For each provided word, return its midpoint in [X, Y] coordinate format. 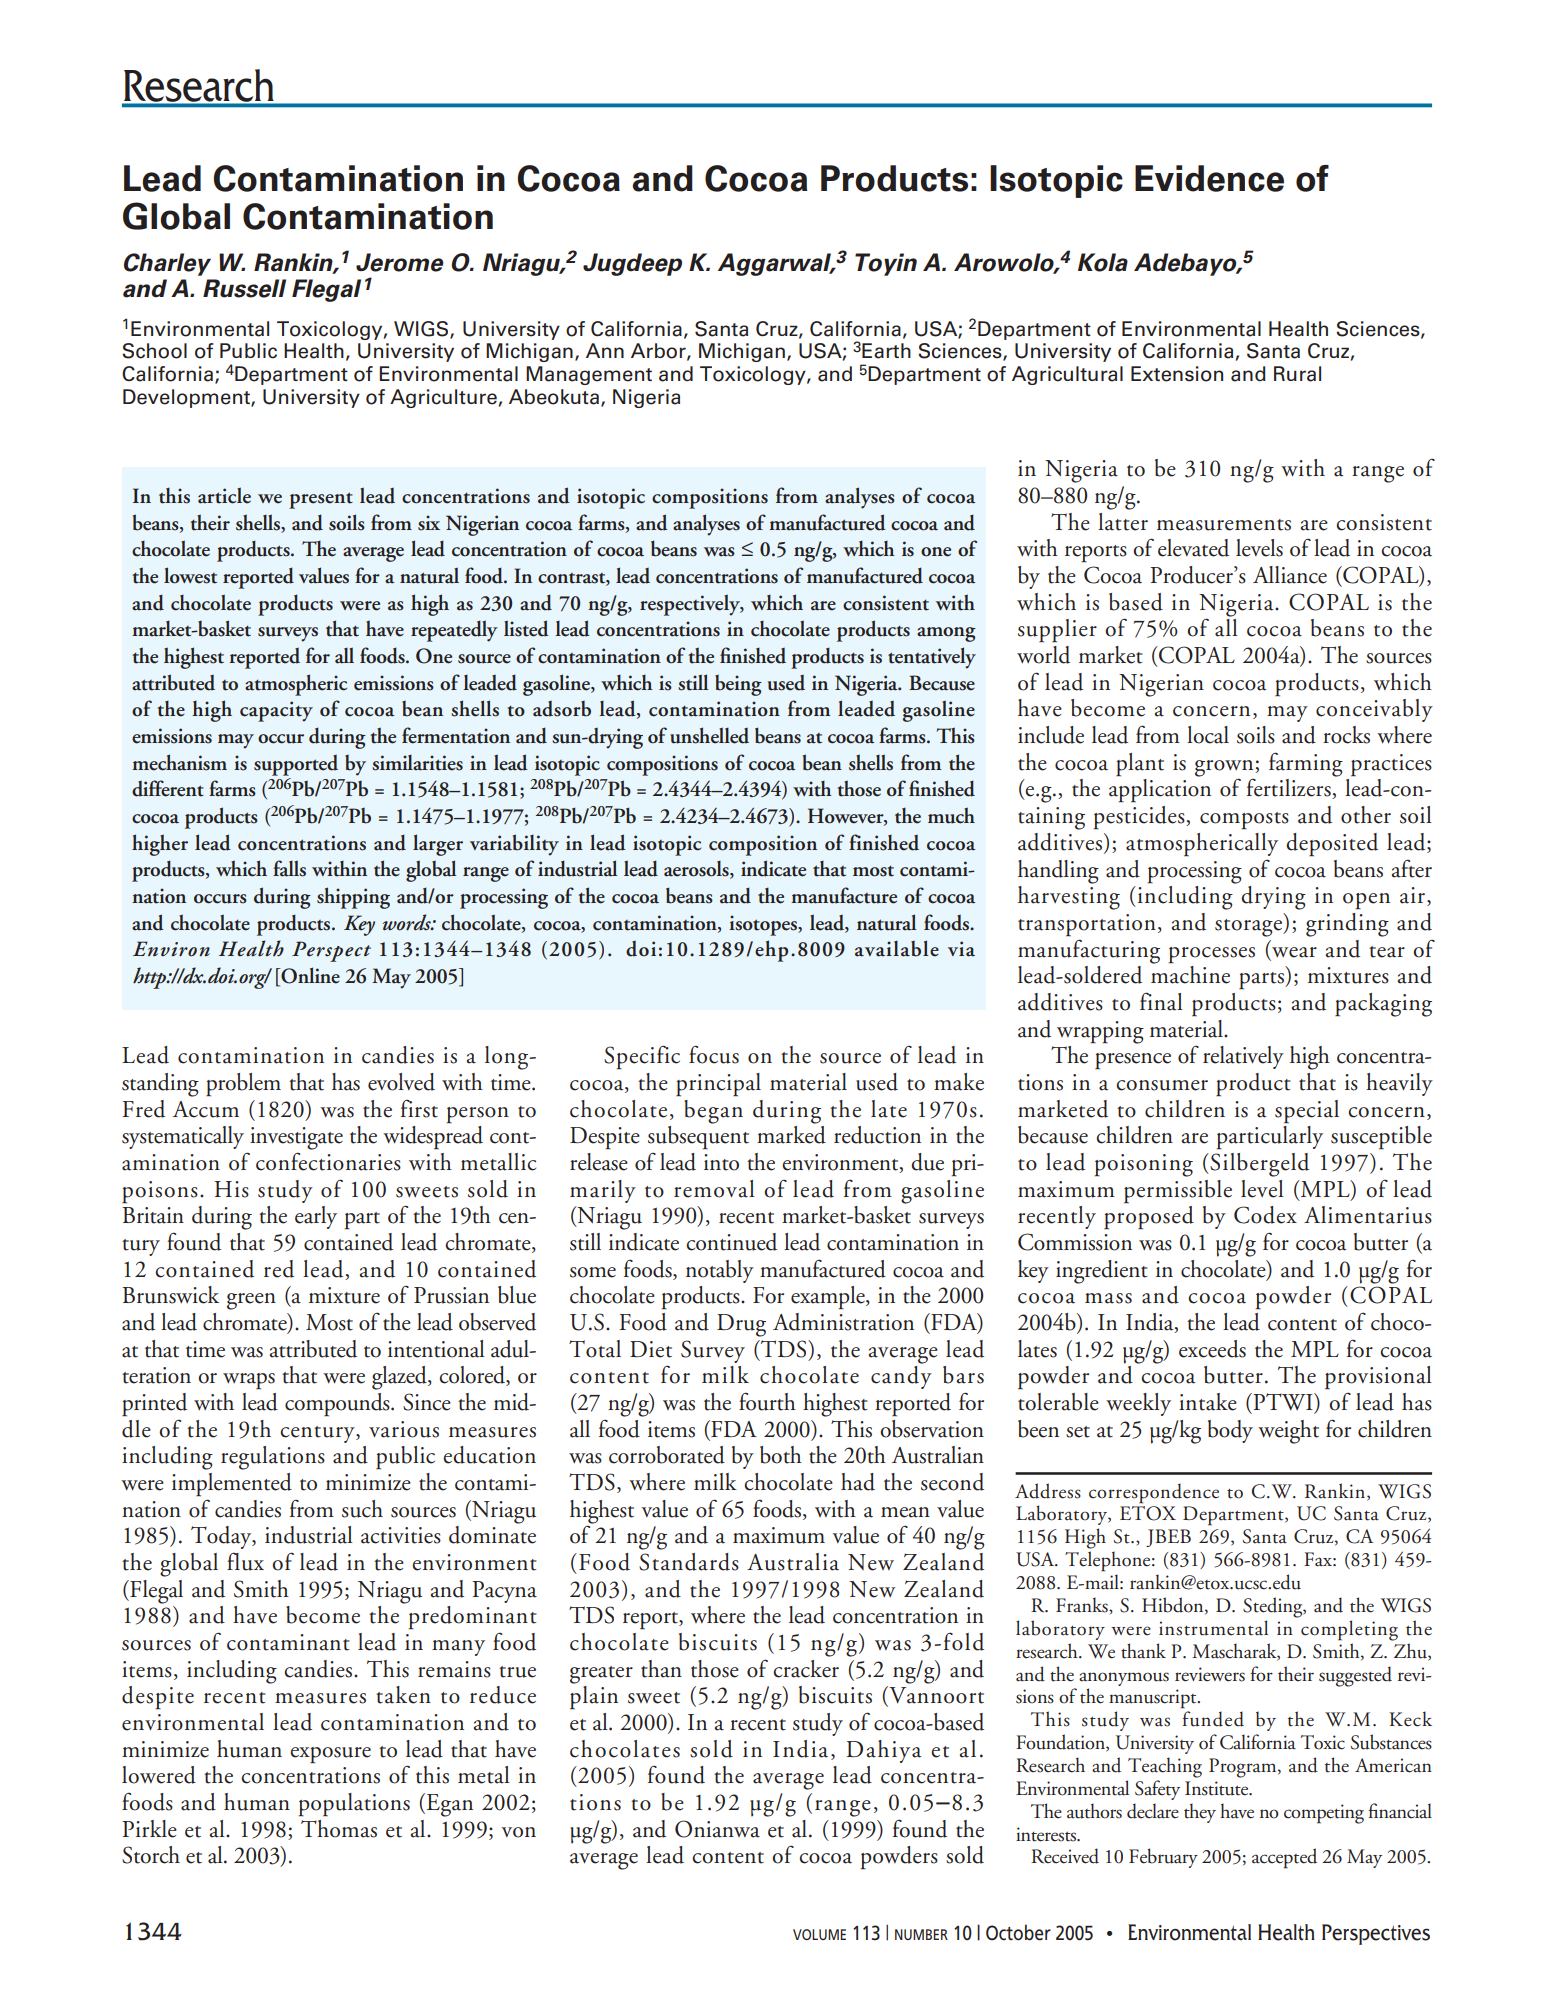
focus [714, 1054]
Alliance [1290, 575]
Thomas [339, 1829]
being [738, 685]
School [154, 351]
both [781, 1455]
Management [589, 375]
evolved [401, 1082]
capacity [276, 711]
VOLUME [819, 1934]
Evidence [1209, 178]
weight [1288, 1432]
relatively [1243, 1057]
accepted [1284, 1858]
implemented [232, 1485]
